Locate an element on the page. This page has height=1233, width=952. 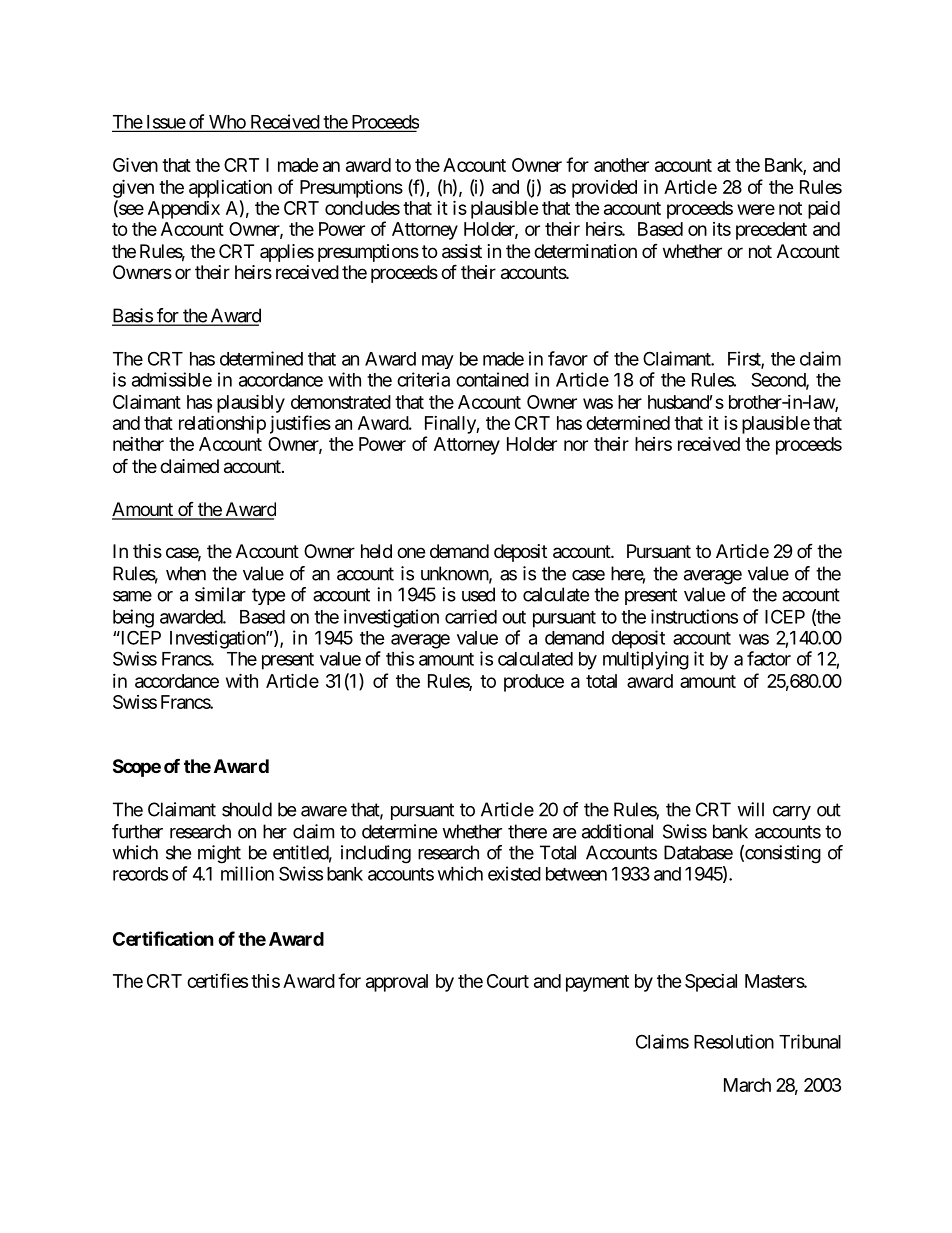
might is located at coordinates (219, 854).
